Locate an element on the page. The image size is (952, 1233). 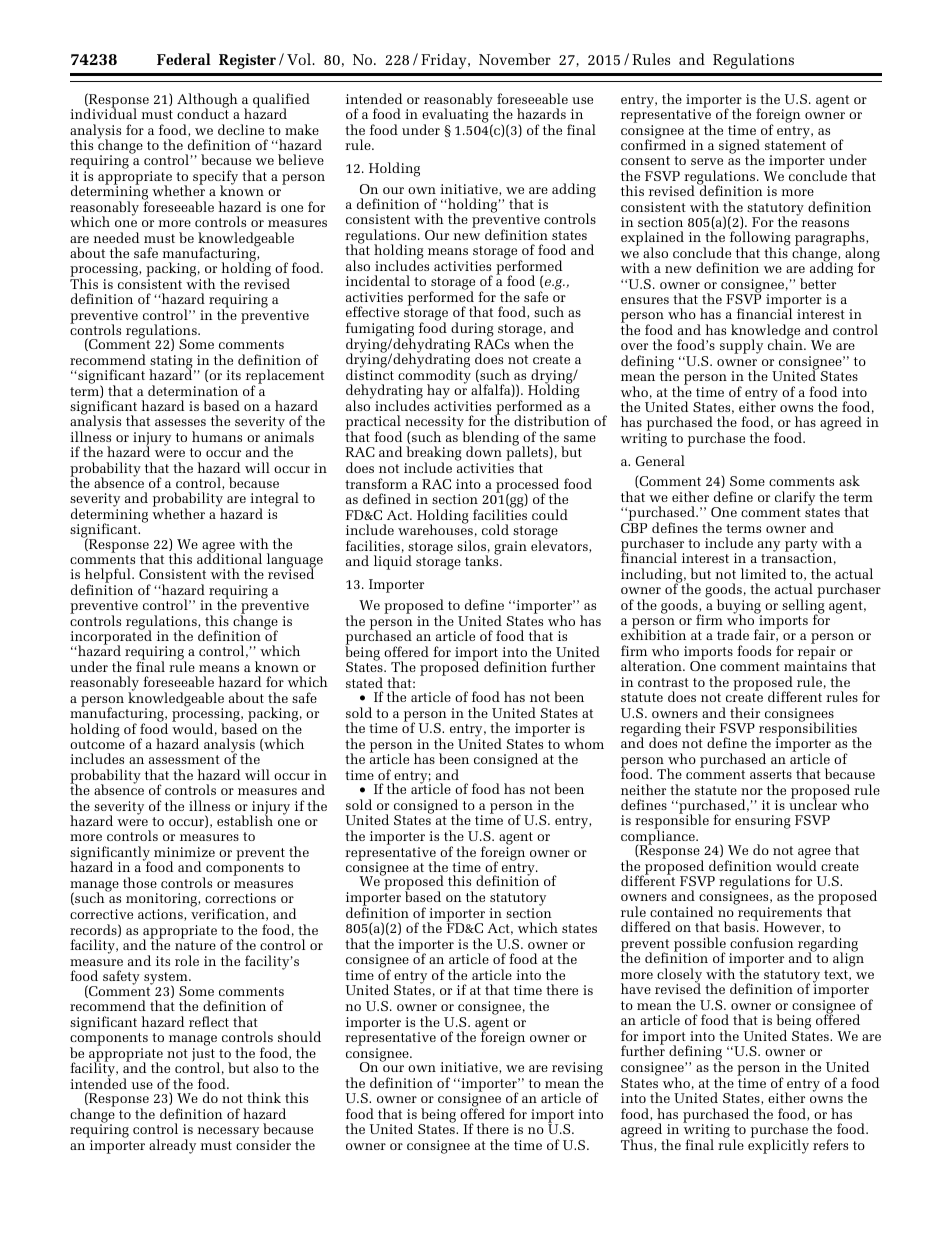
asserts is located at coordinates (771, 774).
